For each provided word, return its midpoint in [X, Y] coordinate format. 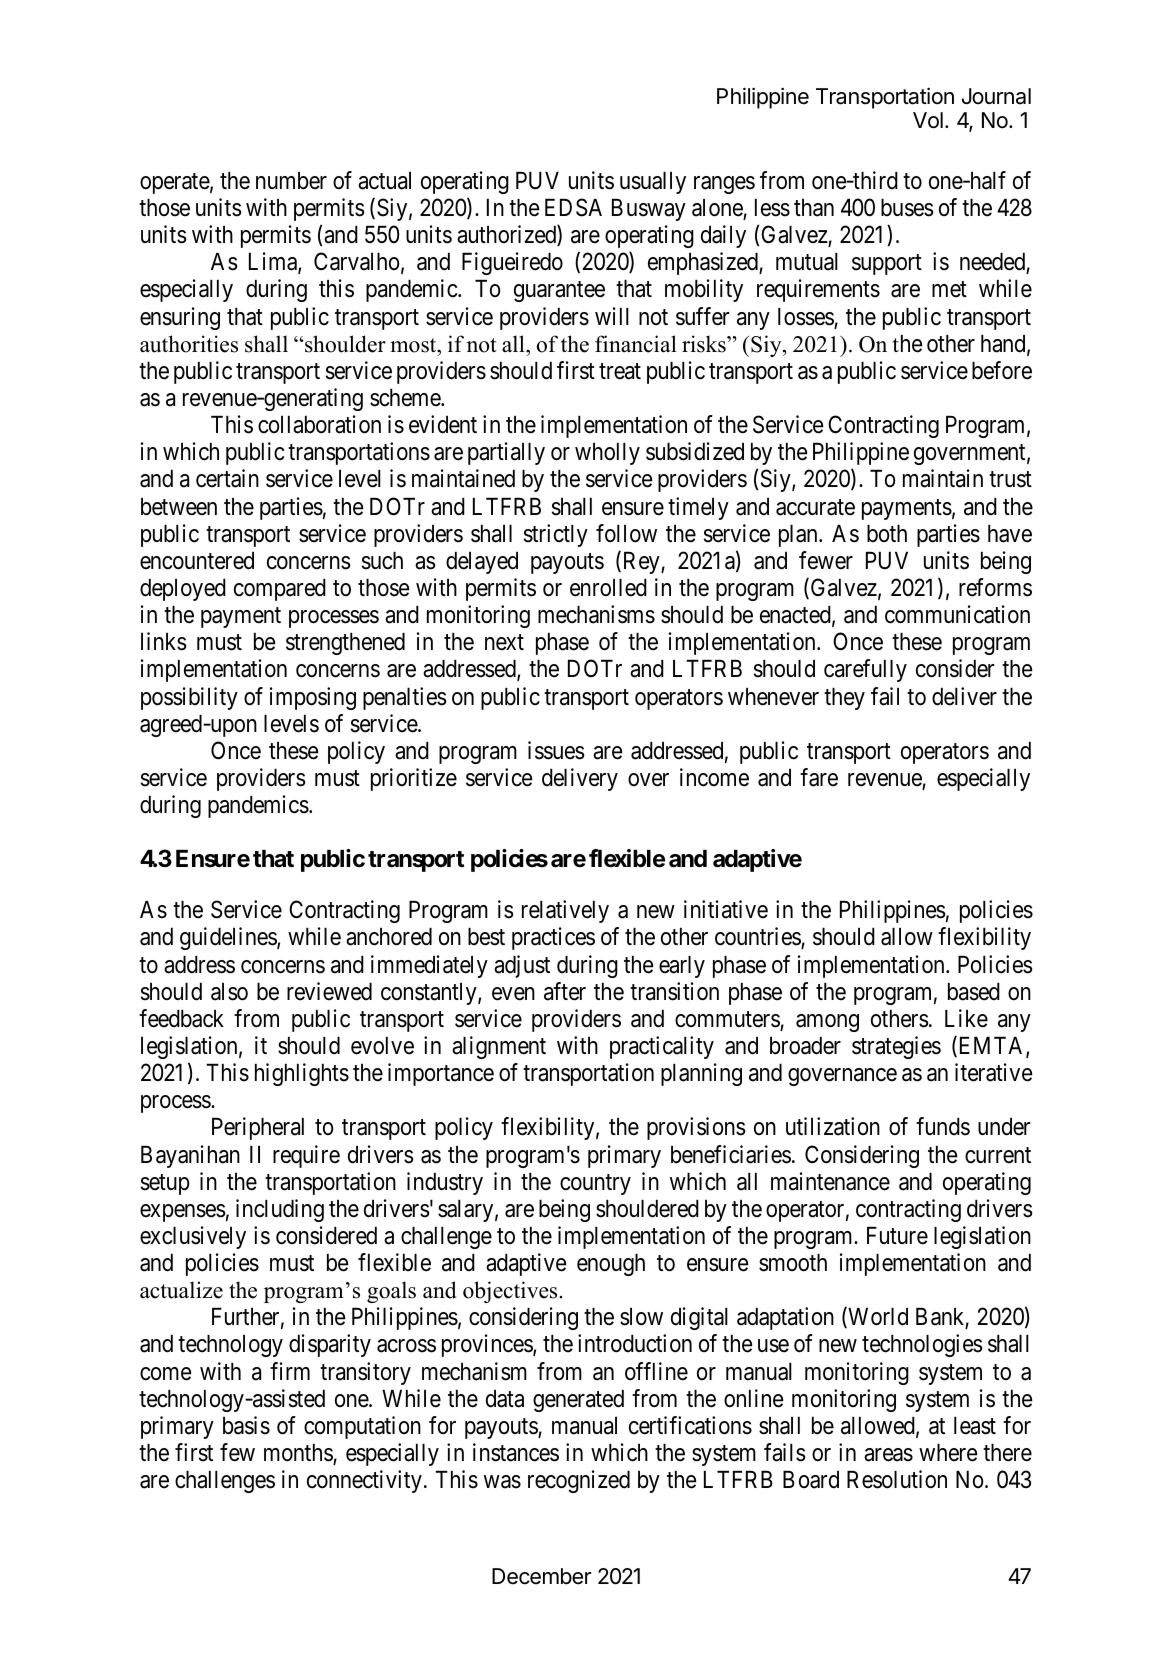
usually [653, 183]
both [887, 534]
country [595, 1184]
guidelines [229, 938]
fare [819, 777]
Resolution [897, 1479]
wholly [607, 454]
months [299, 1454]
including [280, 1210]
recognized [579, 1481]
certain [227, 478]
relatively [565, 911]
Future [897, 1236]
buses [907, 208]
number [291, 181]
